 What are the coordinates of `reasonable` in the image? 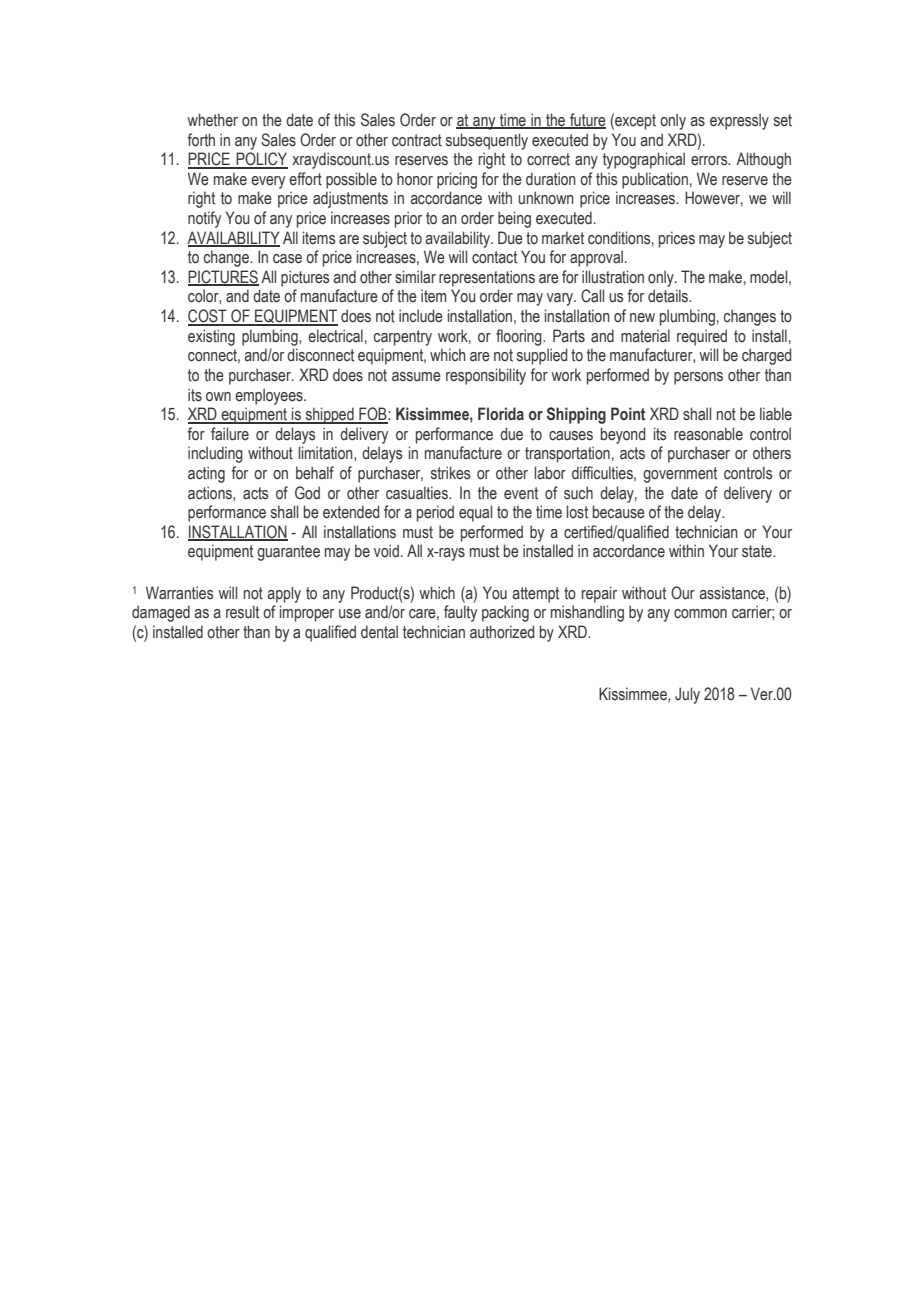 It's located at (708, 434).
